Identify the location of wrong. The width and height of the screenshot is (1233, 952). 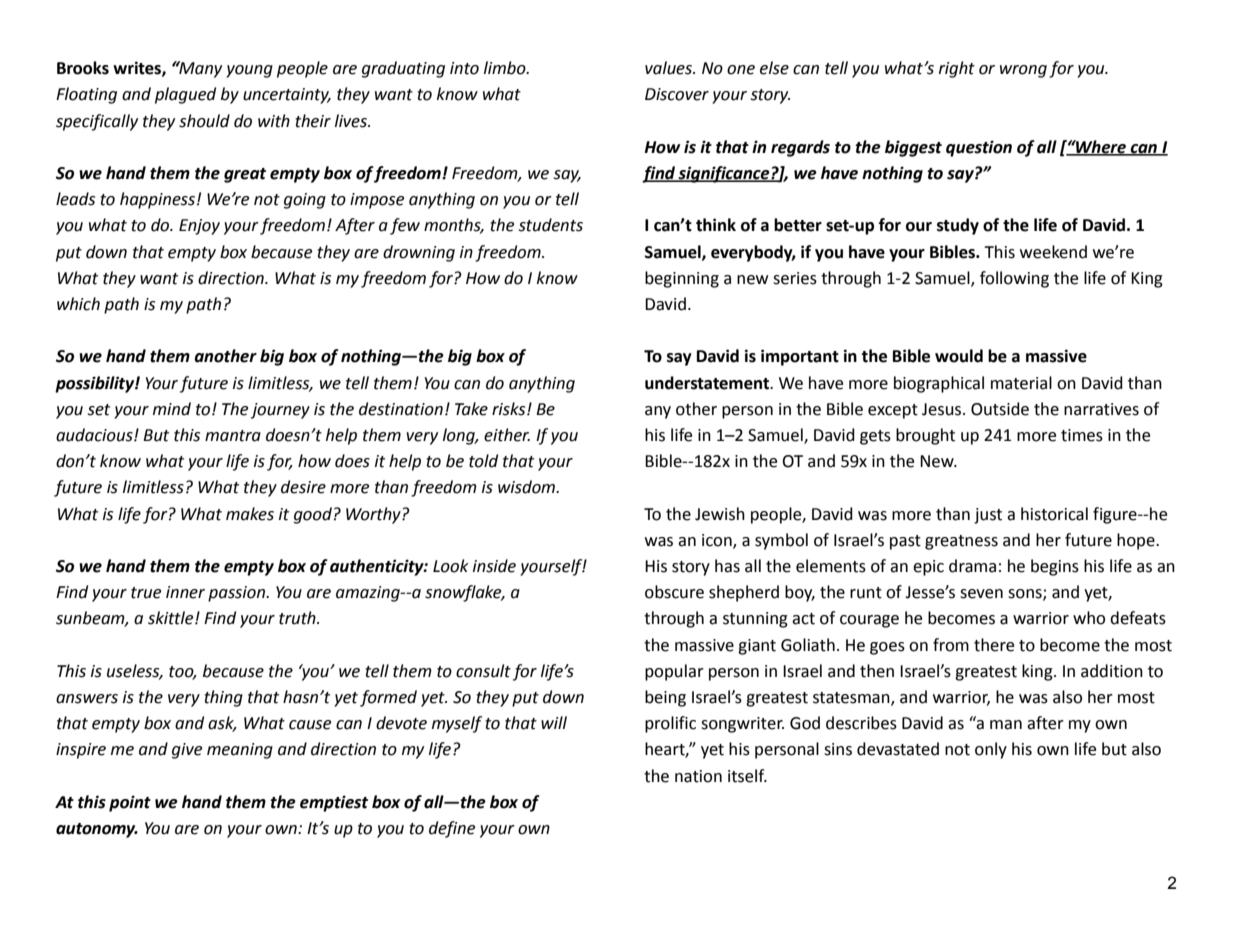
(1023, 71).
